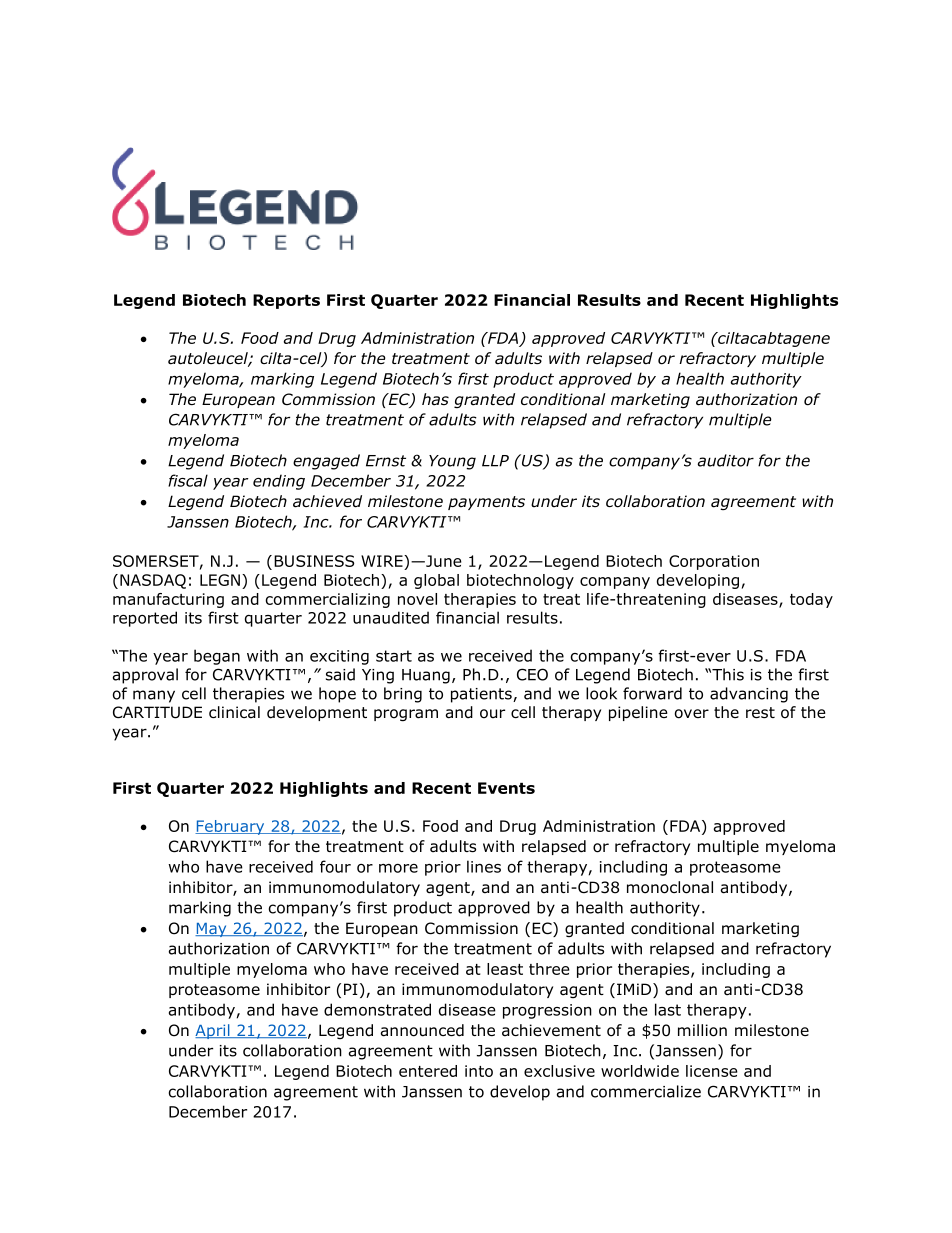 The image size is (952, 1233). What do you see at coordinates (213, 1031) in the screenshot?
I see `April` at bounding box center [213, 1031].
